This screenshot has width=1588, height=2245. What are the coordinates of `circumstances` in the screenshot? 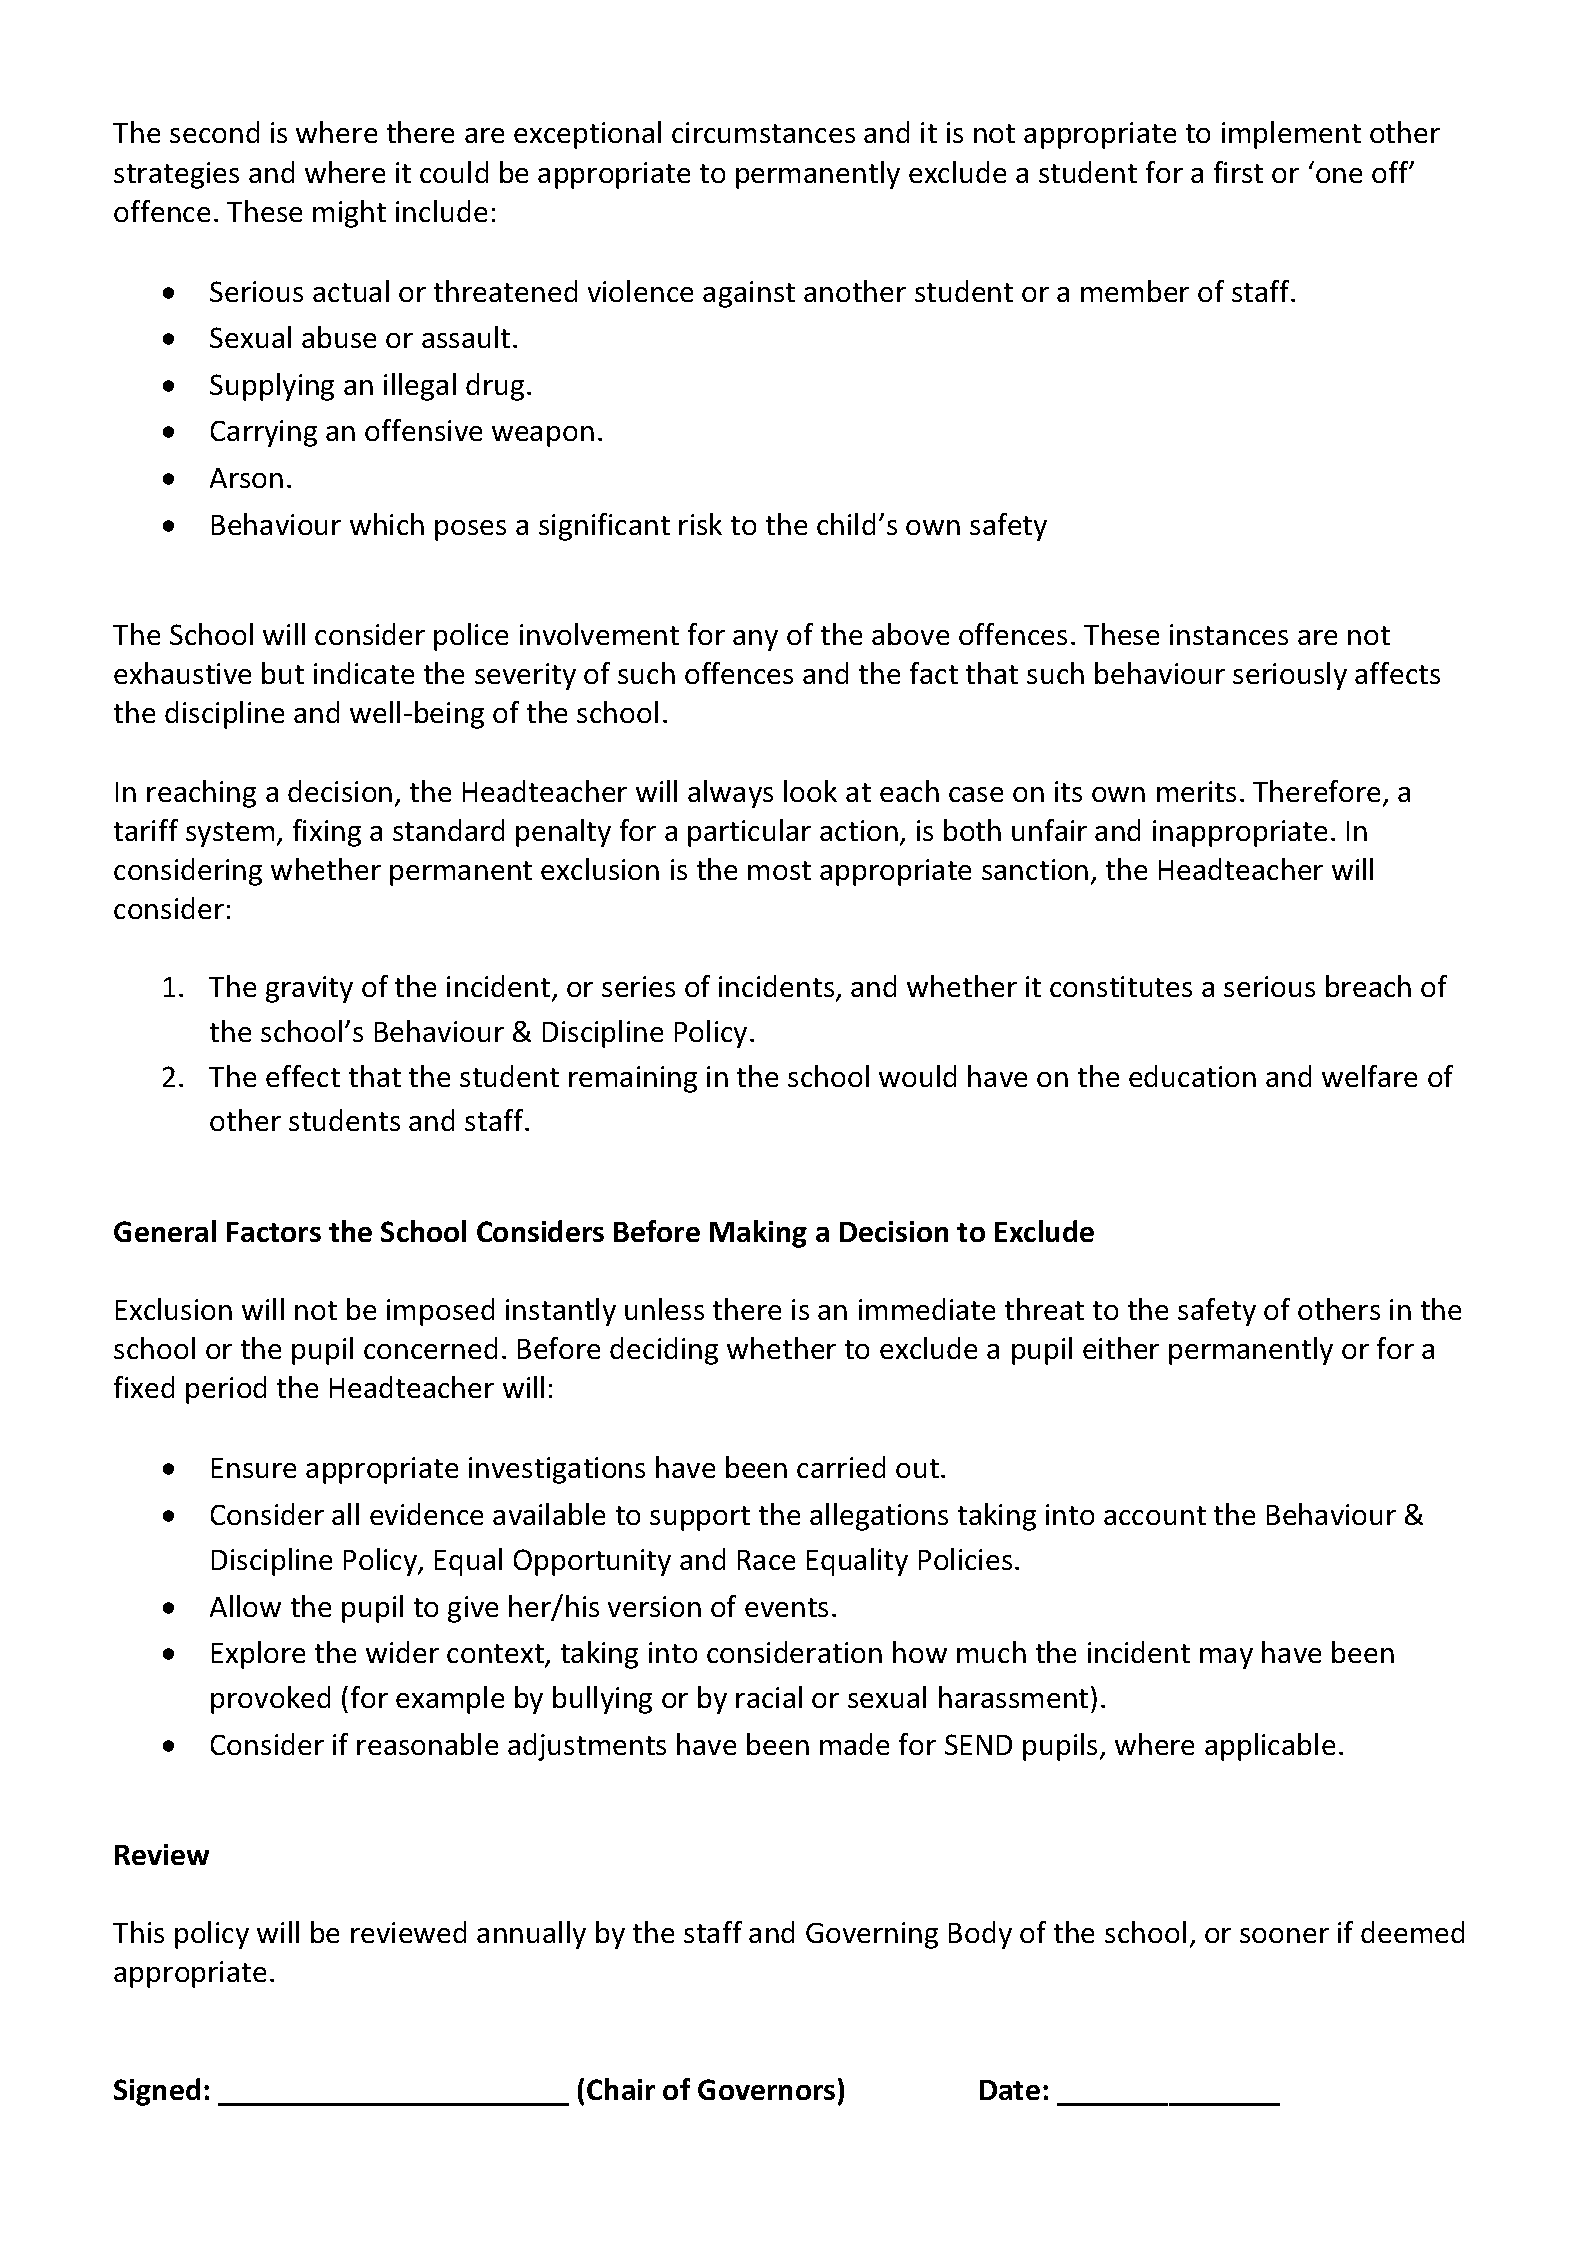 It's located at (763, 132).
